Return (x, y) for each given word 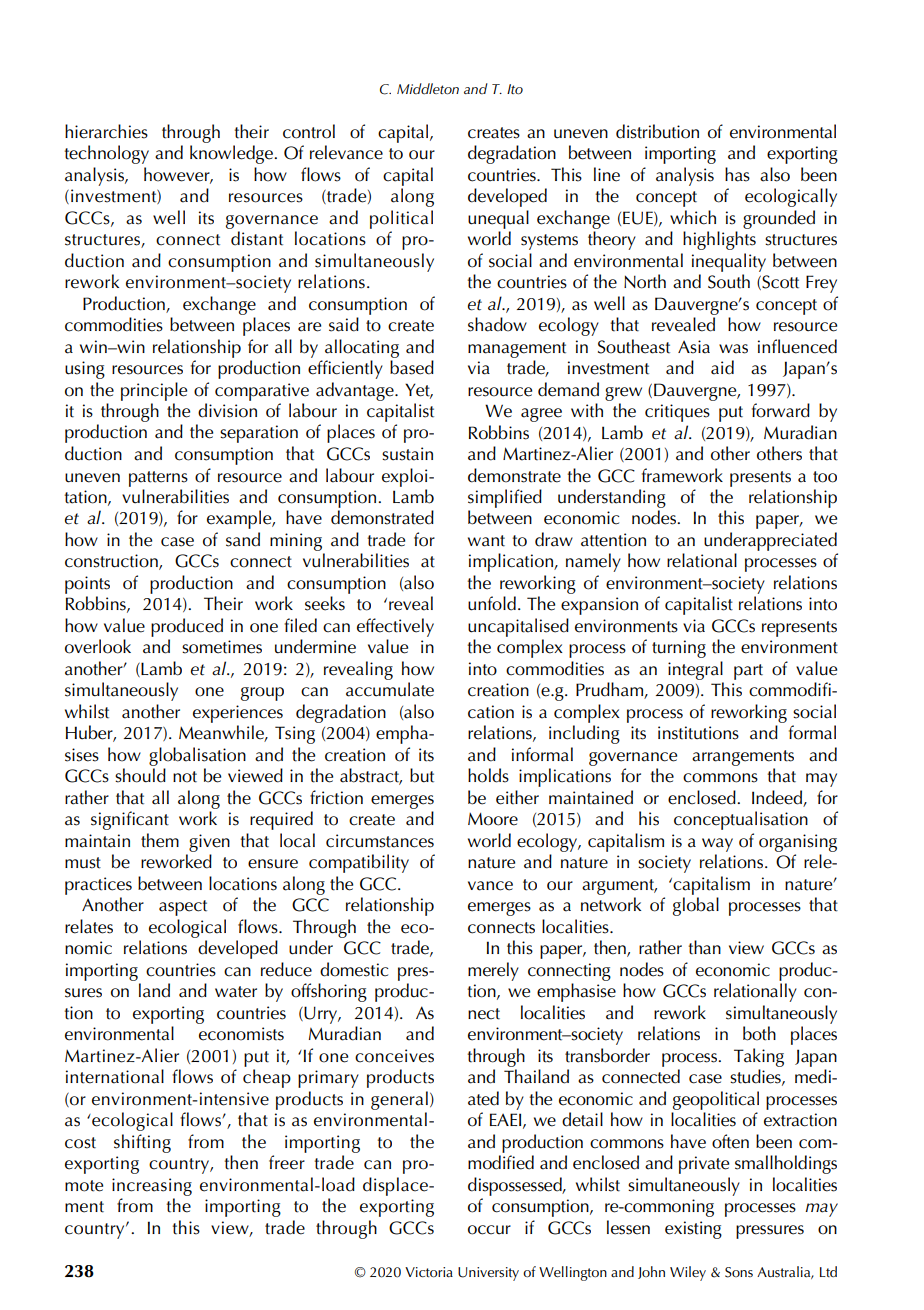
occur (489, 1230)
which (693, 217)
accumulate (390, 689)
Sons (739, 1272)
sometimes (222, 647)
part (748, 672)
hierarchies (106, 131)
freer (287, 1162)
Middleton (428, 89)
